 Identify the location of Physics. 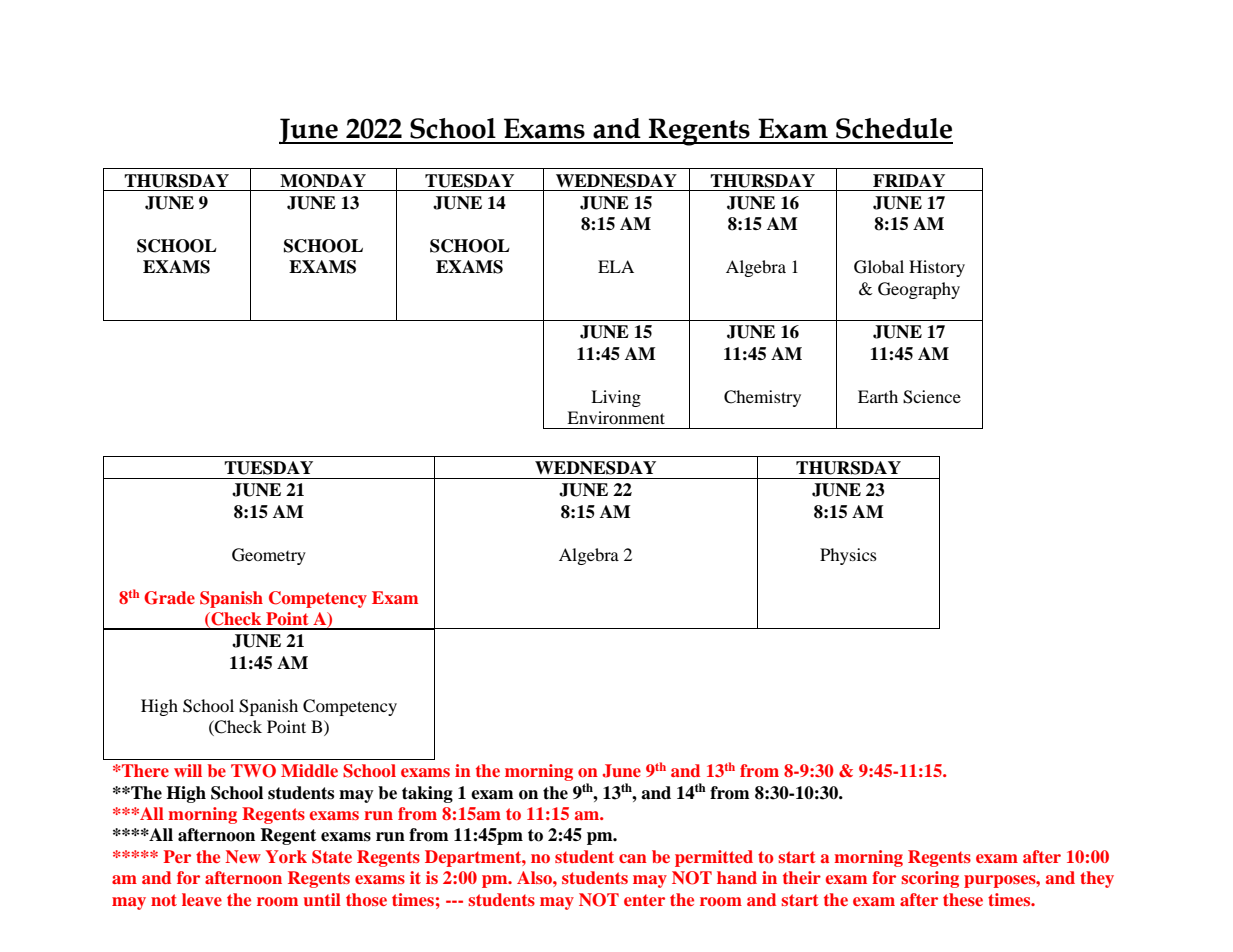
(848, 556).
